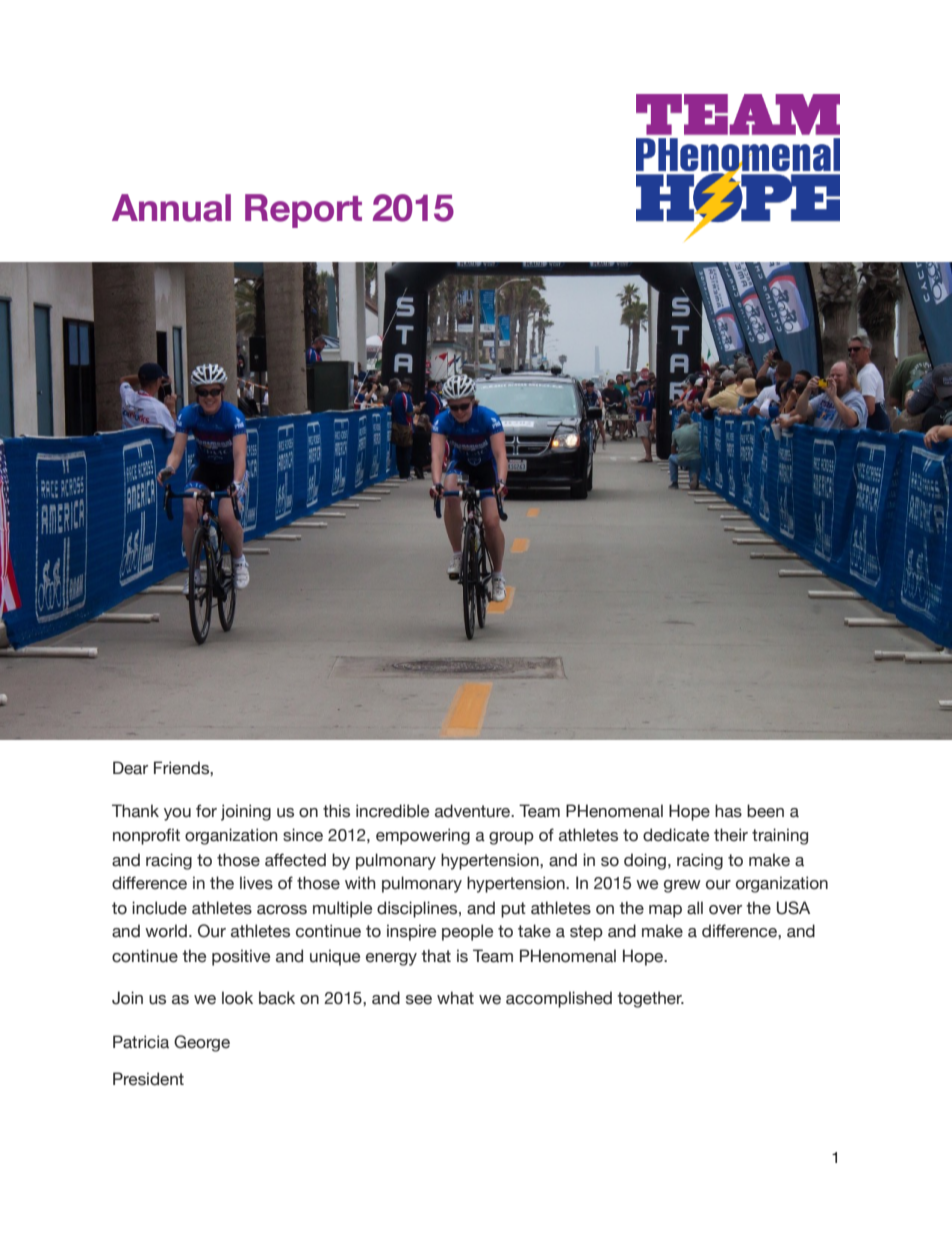 The width and height of the document is (952, 1233). Describe the element at coordinates (202, 1043) in the document. I see `George` at that location.
